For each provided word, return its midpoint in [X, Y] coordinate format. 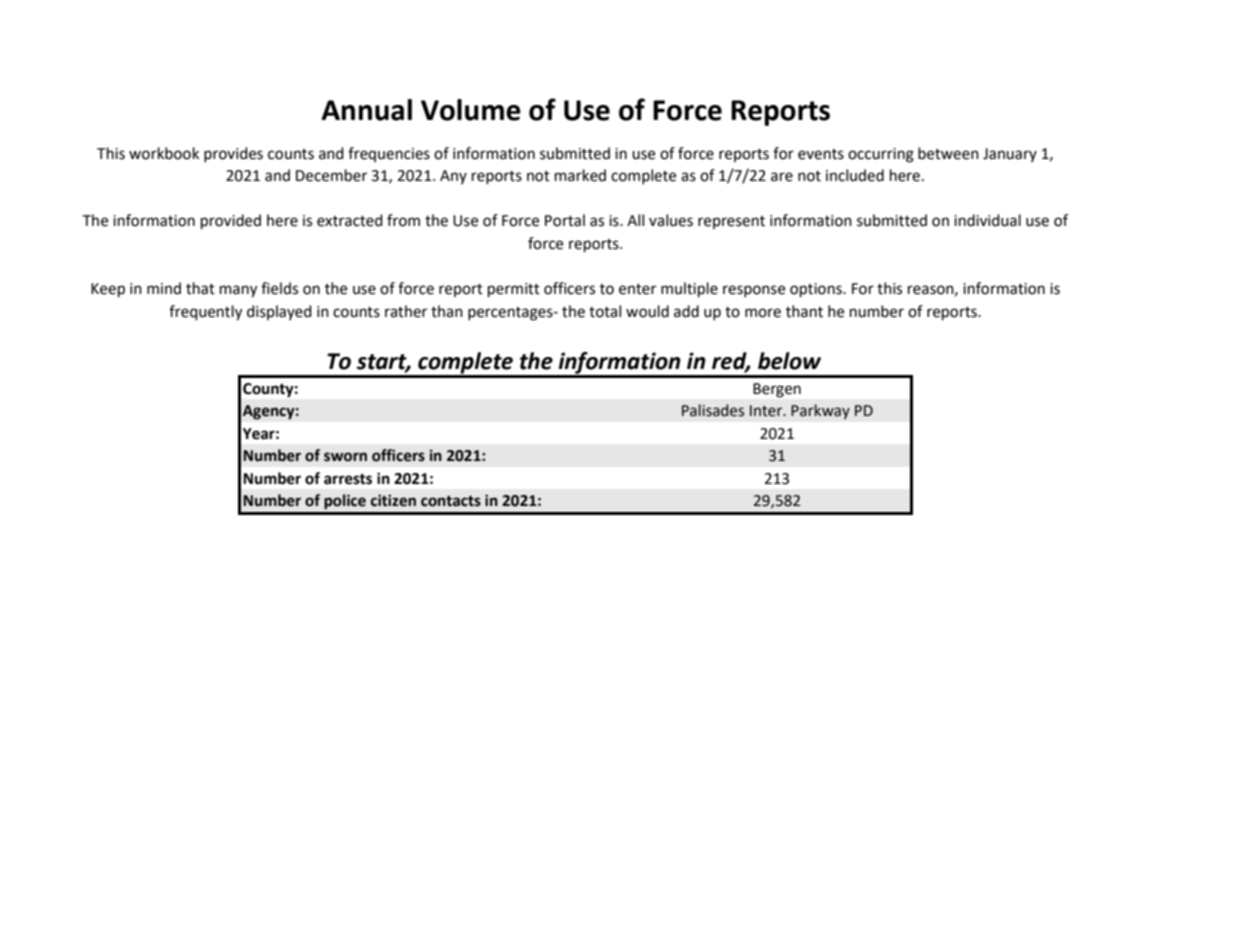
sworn [345, 457]
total [605, 311]
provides [233, 154]
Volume [471, 110]
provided [231, 222]
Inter [767, 411]
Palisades [713, 410]
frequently [205, 313]
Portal [565, 220]
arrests [348, 479]
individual [987, 220]
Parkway [820, 412]
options [817, 290]
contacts [451, 501]
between [948, 153]
